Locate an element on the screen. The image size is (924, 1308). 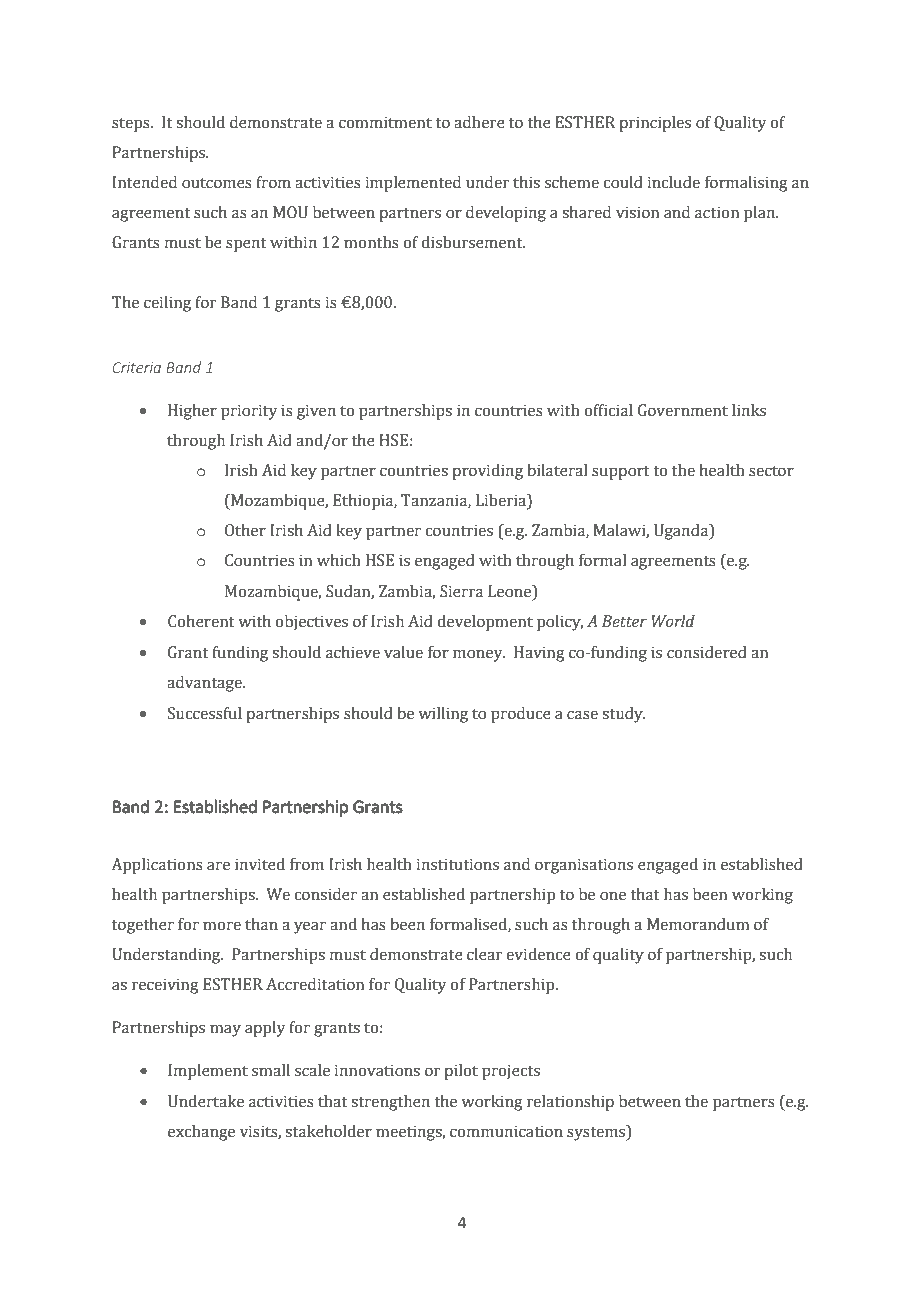
development is located at coordinates (485, 623).
